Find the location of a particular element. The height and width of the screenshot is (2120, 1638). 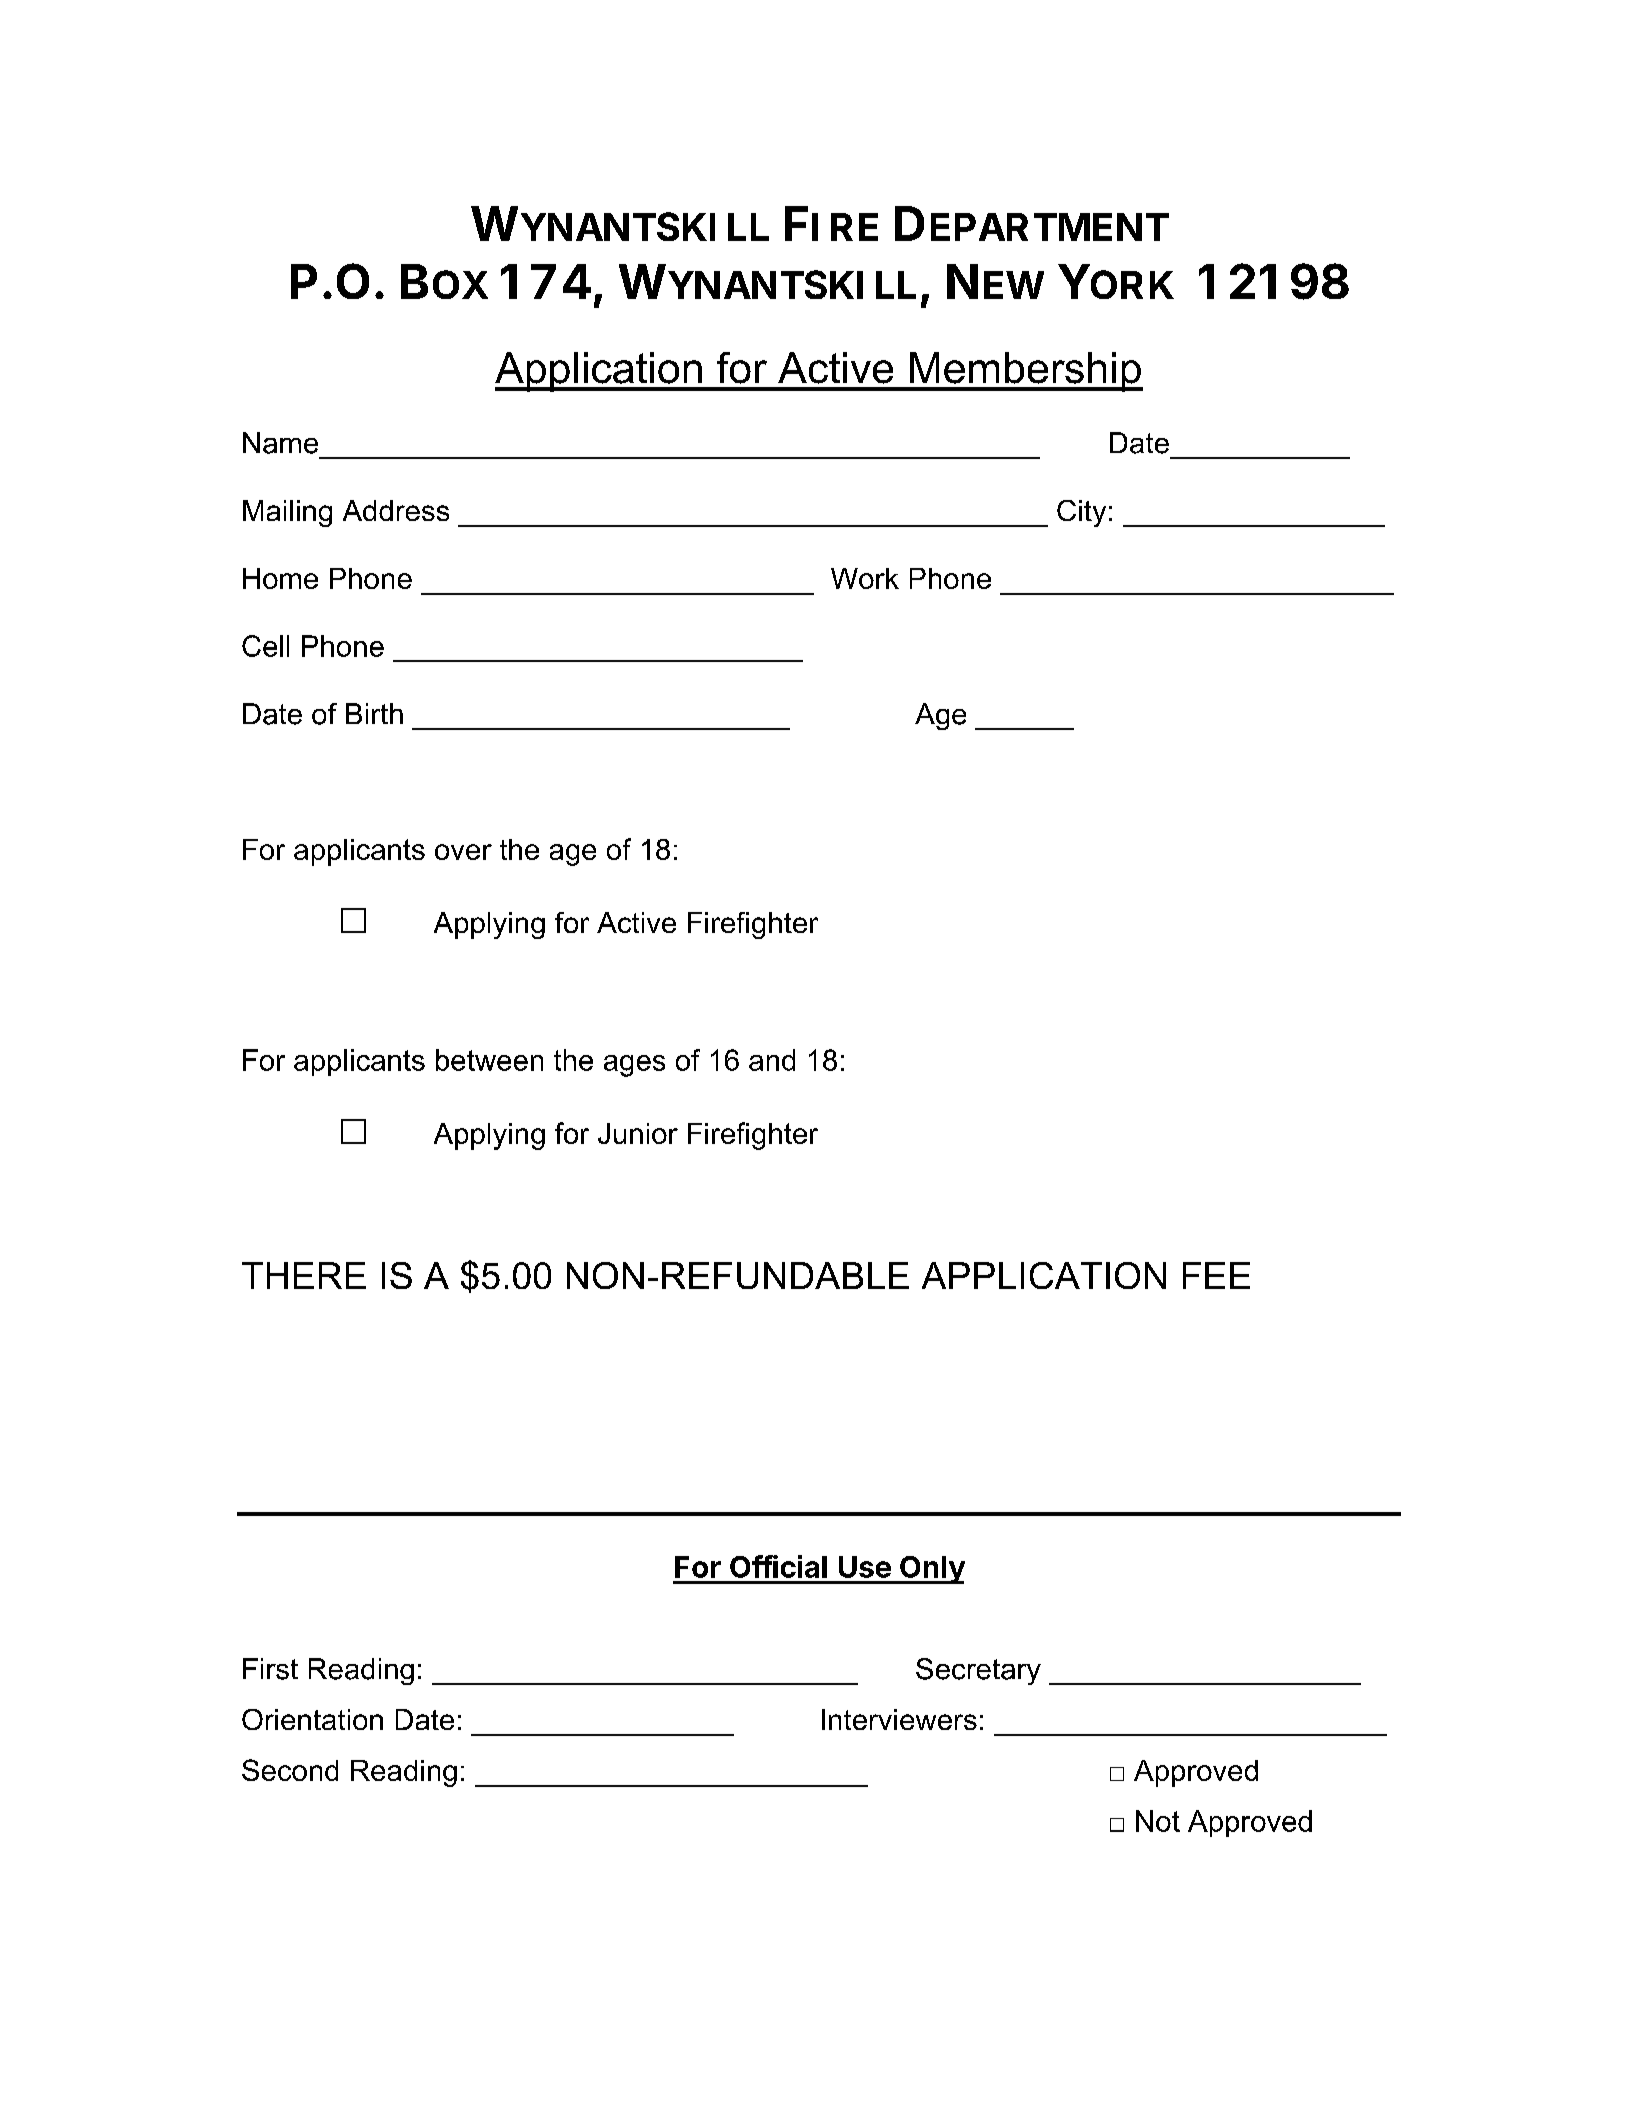

and is located at coordinates (772, 1060).
